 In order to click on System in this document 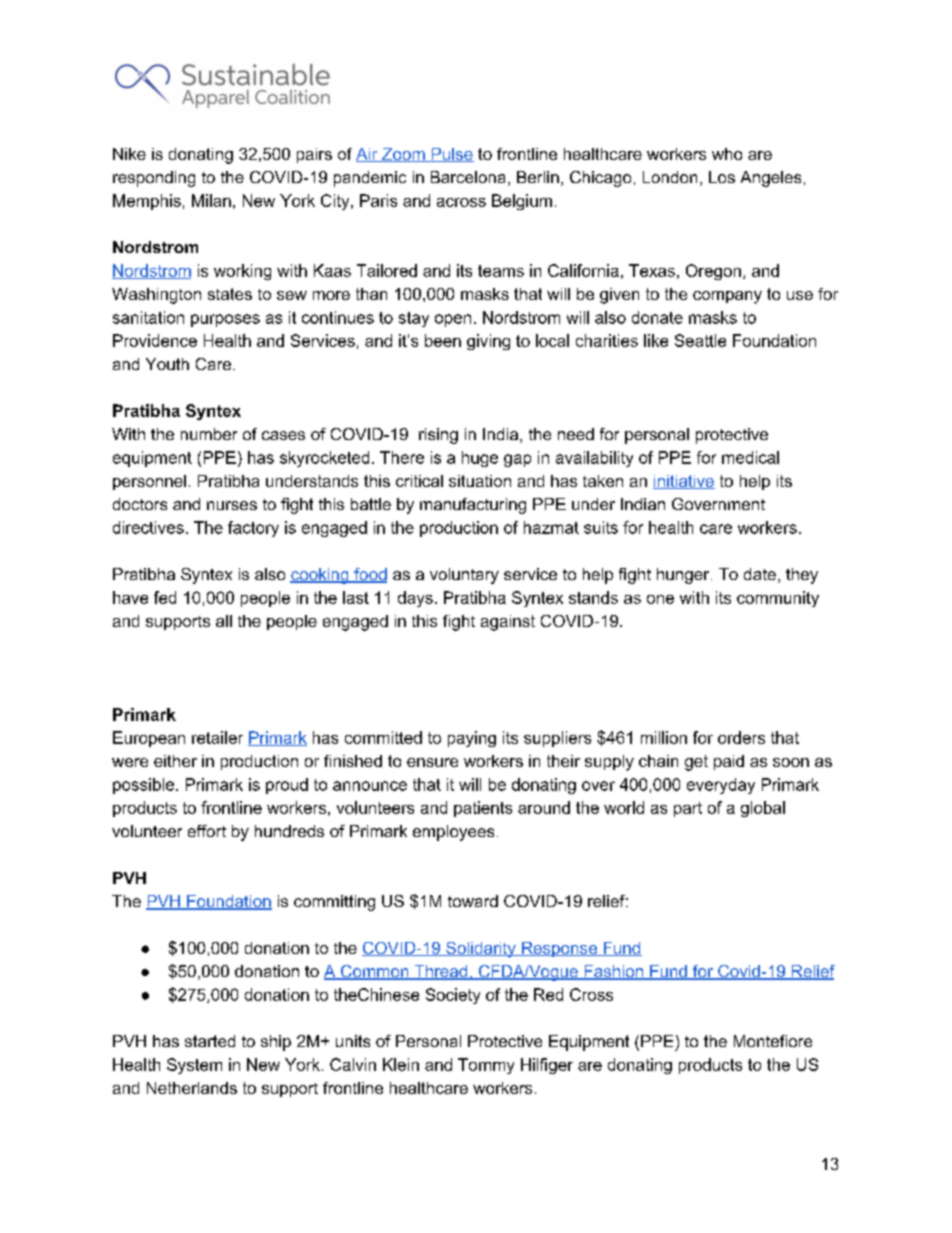, I will do `click(194, 1066)`.
